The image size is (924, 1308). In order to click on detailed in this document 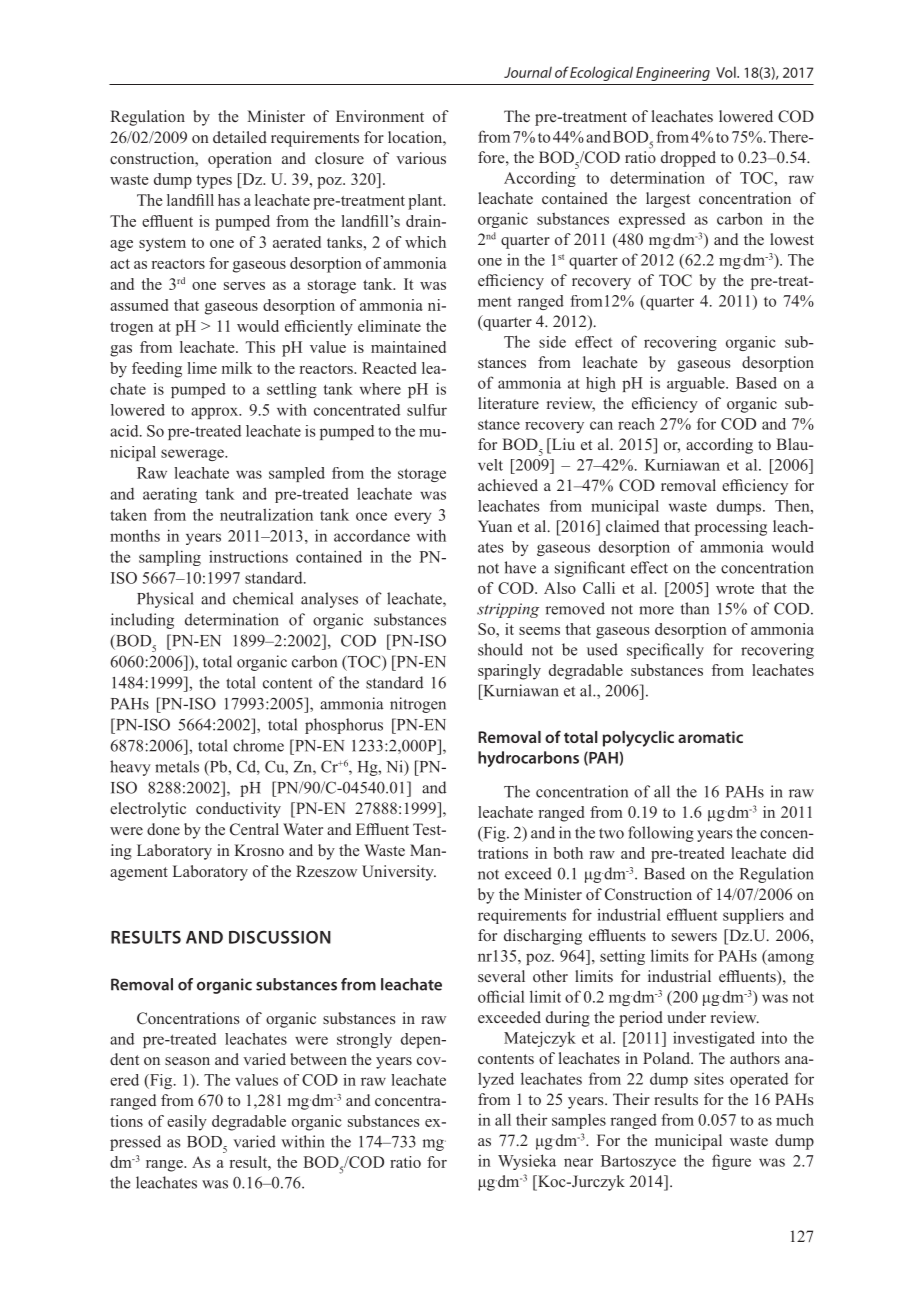, I will do `click(240, 137)`.
